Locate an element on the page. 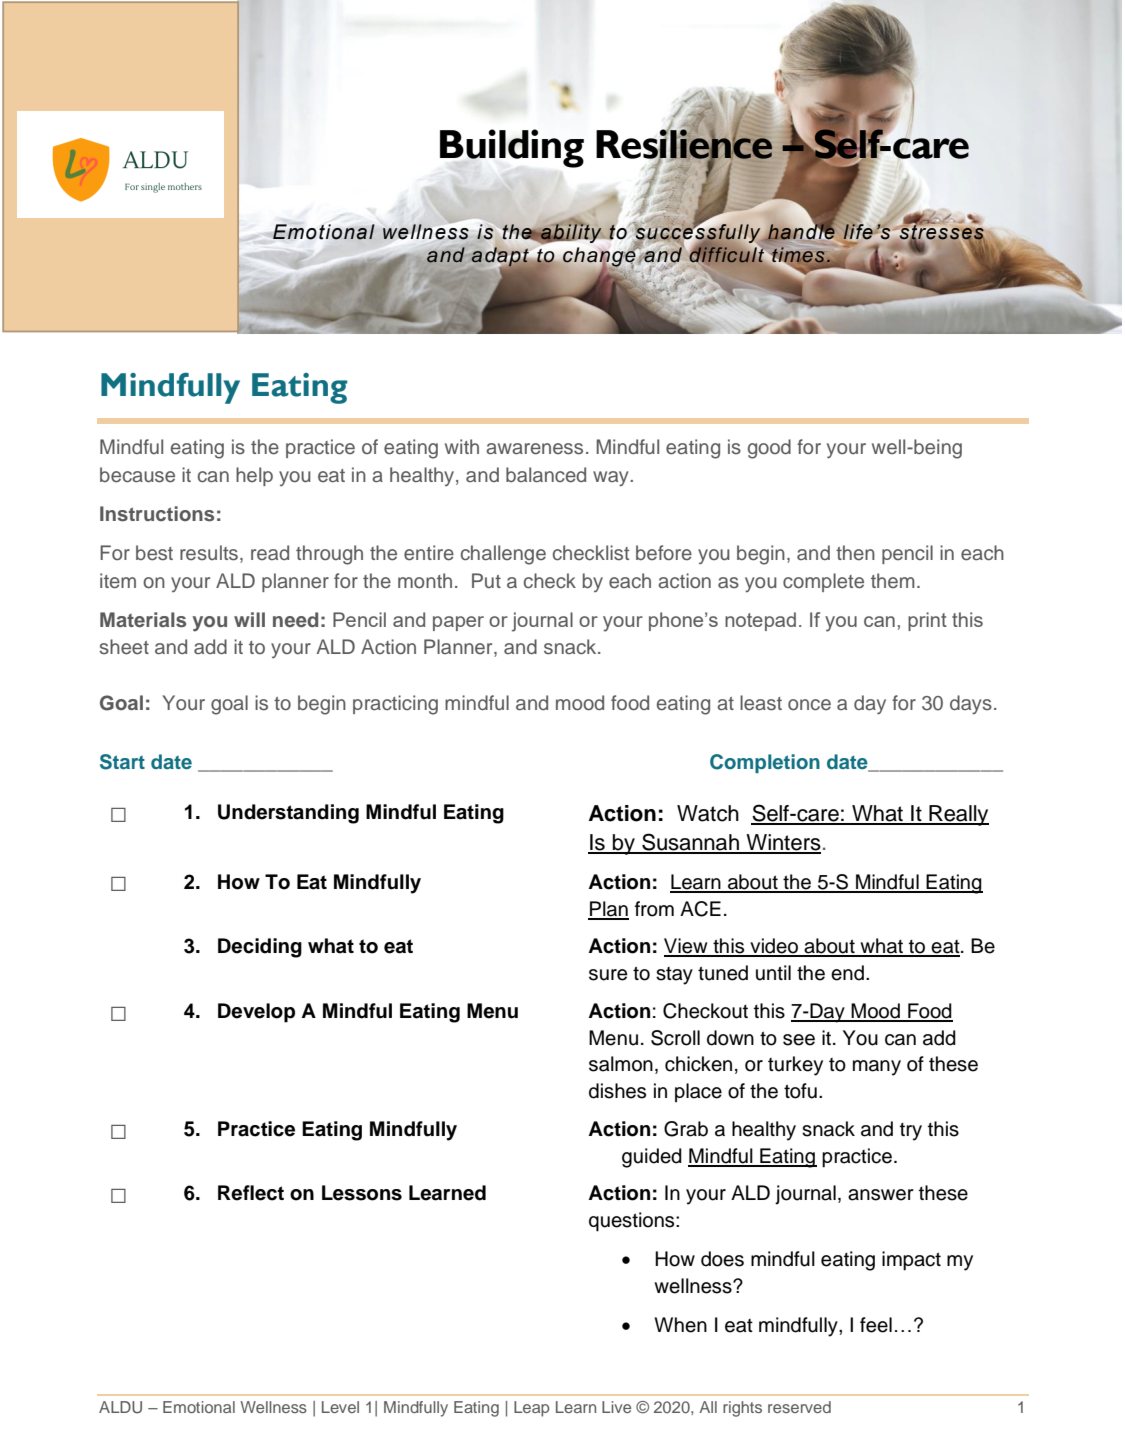  Susannah is located at coordinates (690, 843).
